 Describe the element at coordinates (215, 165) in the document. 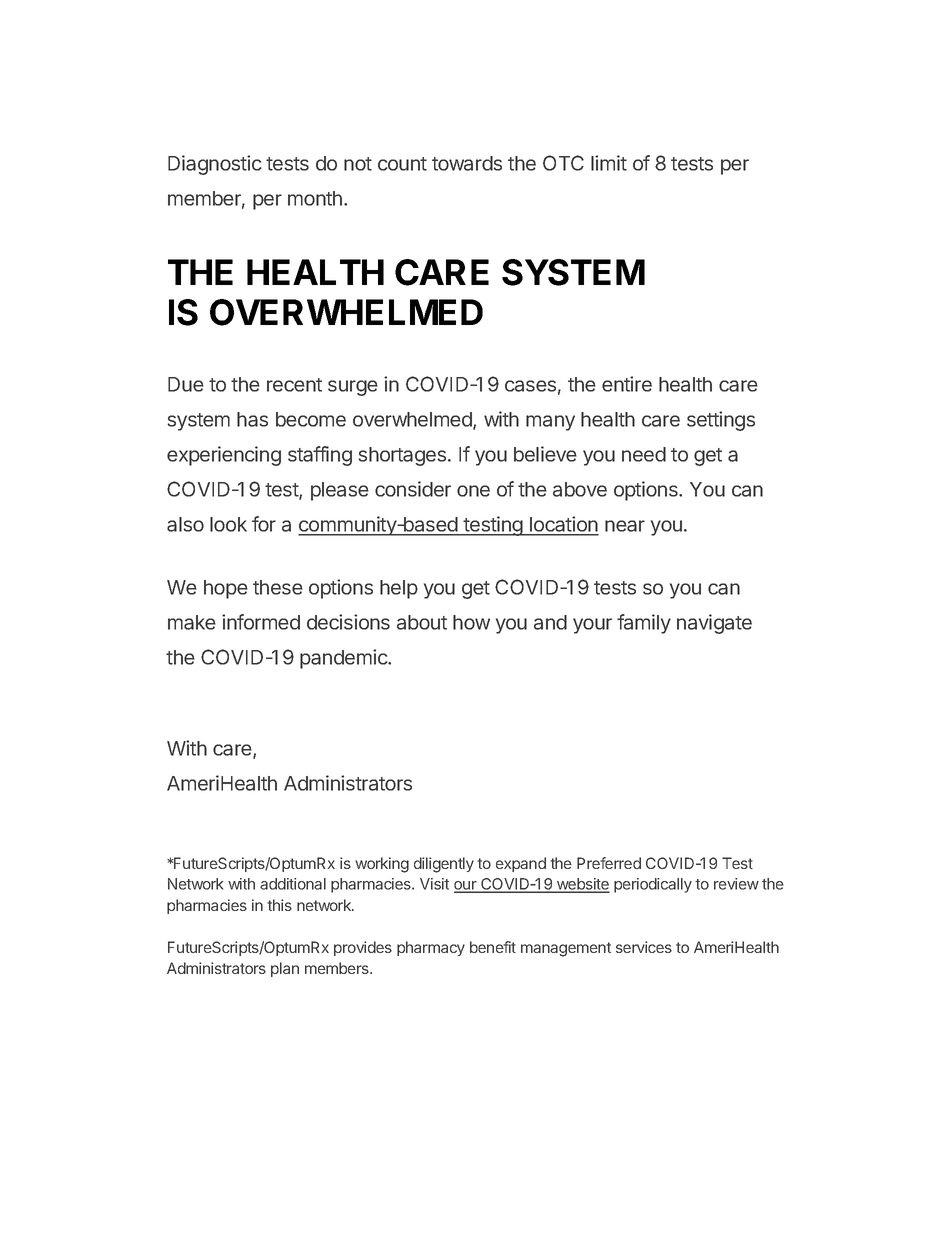

I see `Diagnostic` at that location.
